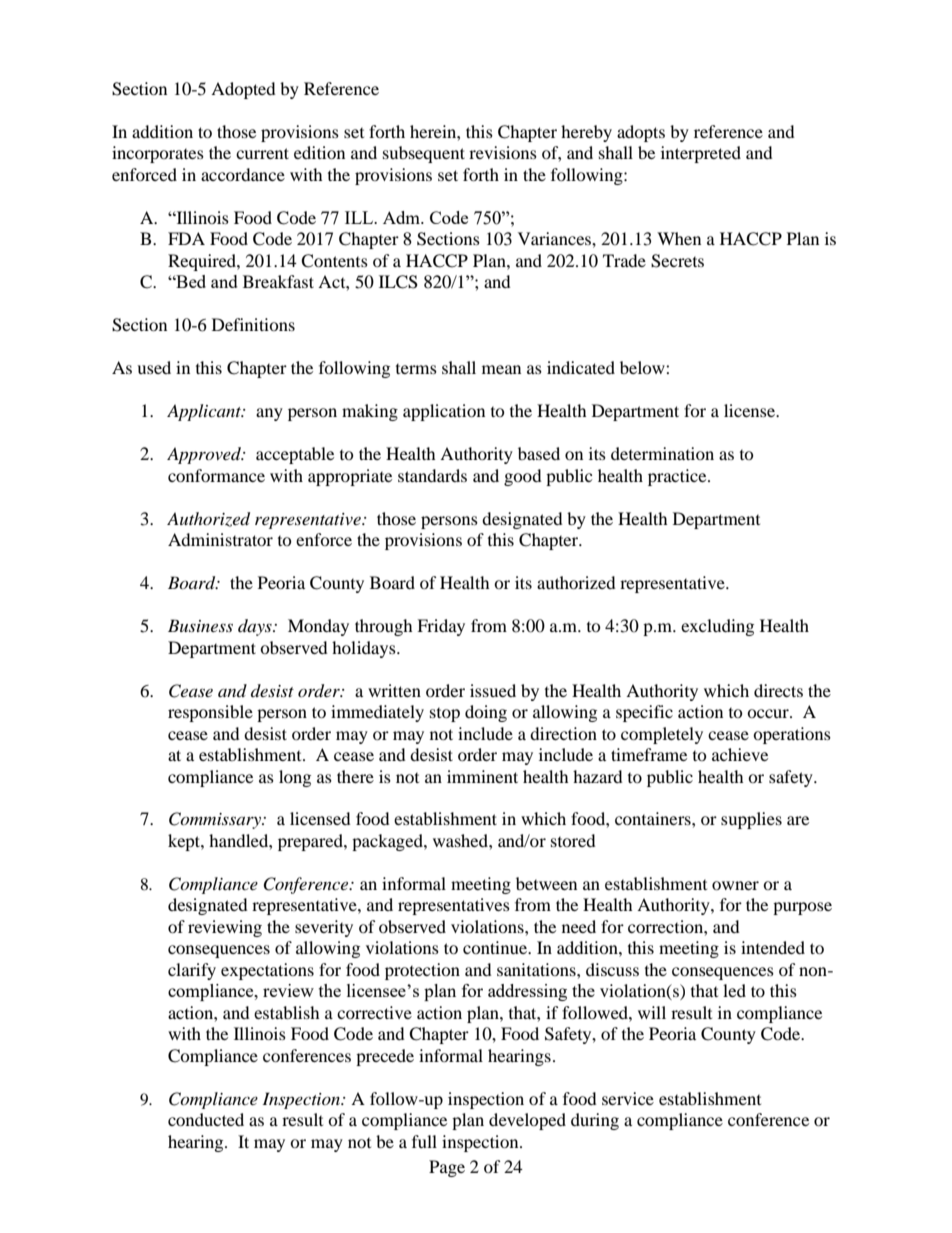 This image has width=952, height=1233. What do you see at coordinates (701, 154) in the image?
I see `interpreted` at bounding box center [701, 154].
